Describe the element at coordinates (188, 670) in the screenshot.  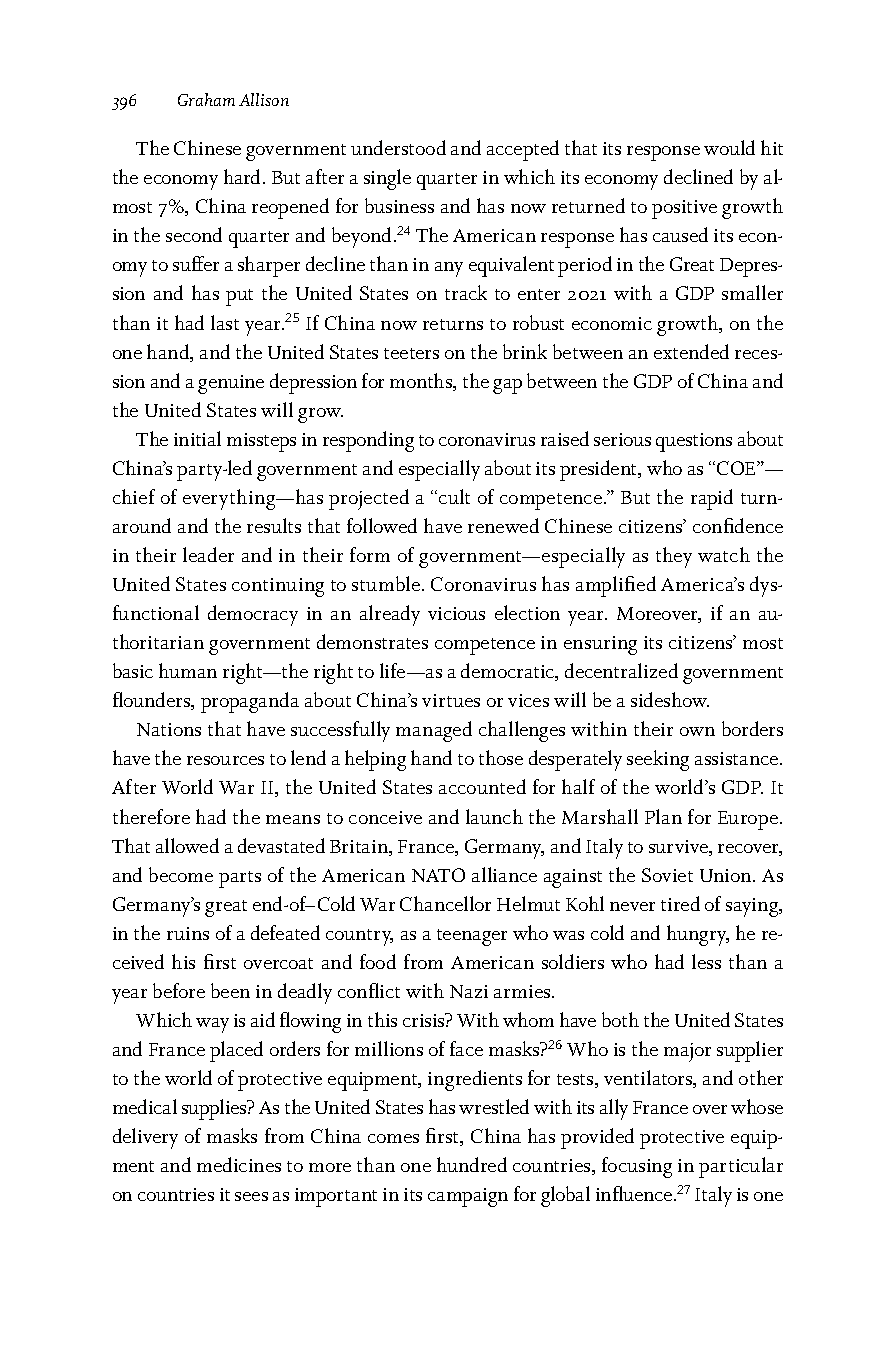
I see `human` at that location.
